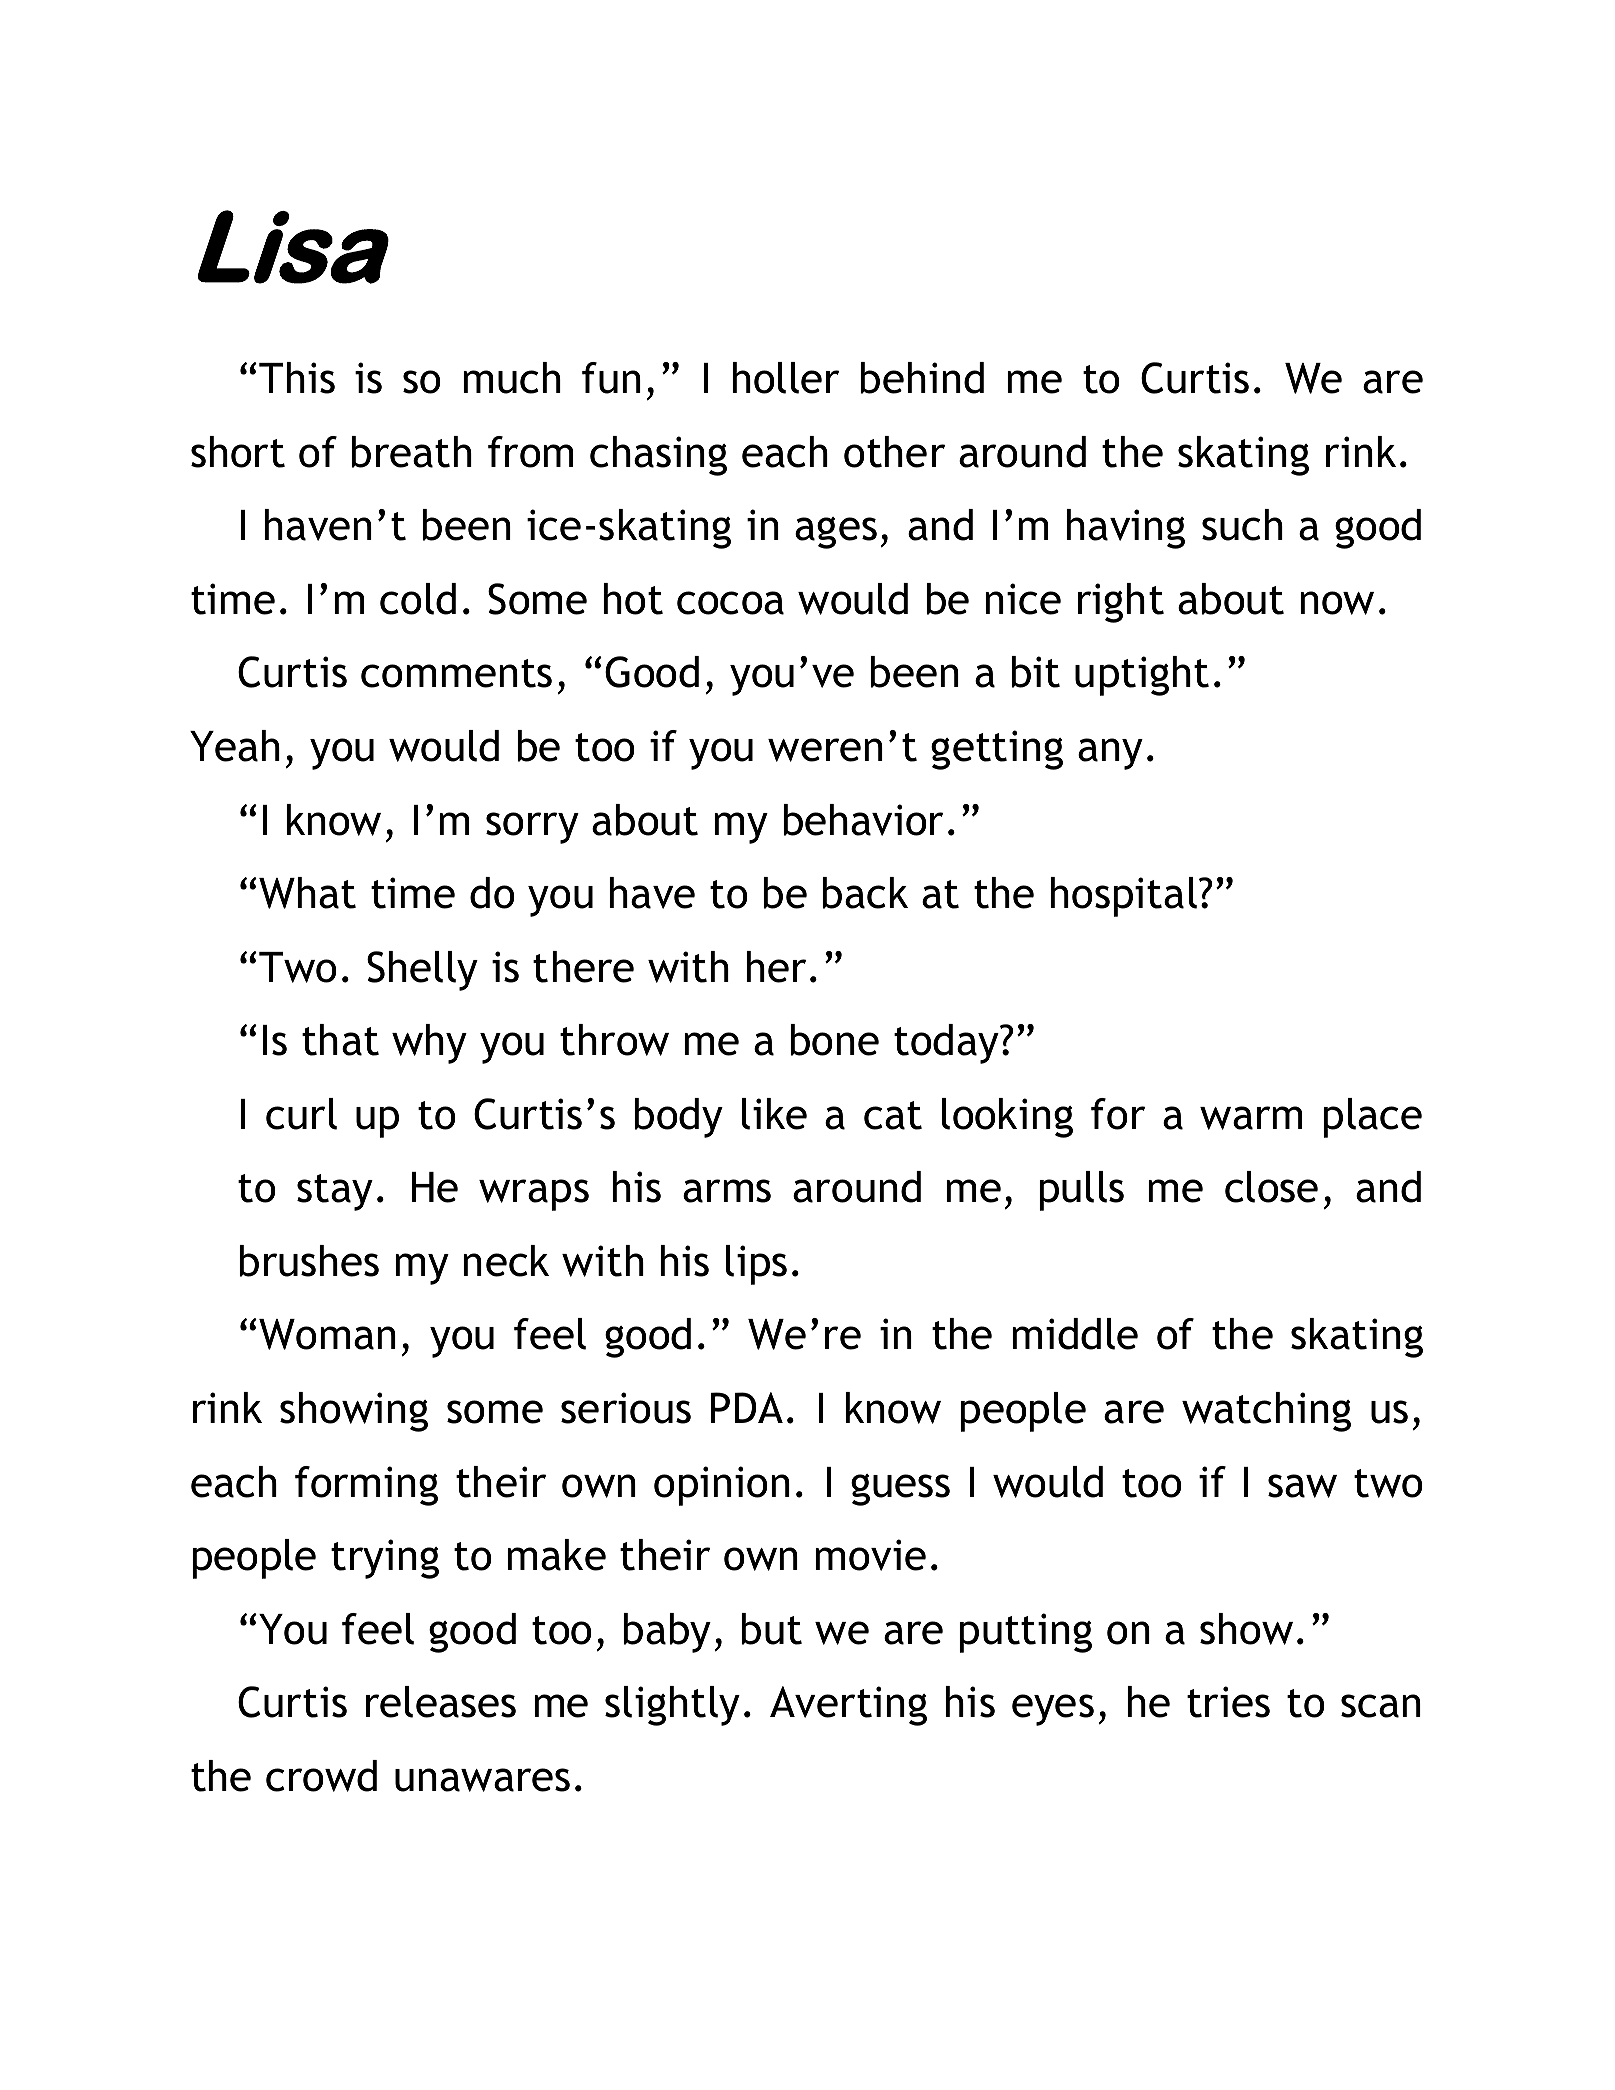 This page has height=2090, width=1615. Describe the element at coordinates (321, 1776) in the page. I see `crowd` at that location.
